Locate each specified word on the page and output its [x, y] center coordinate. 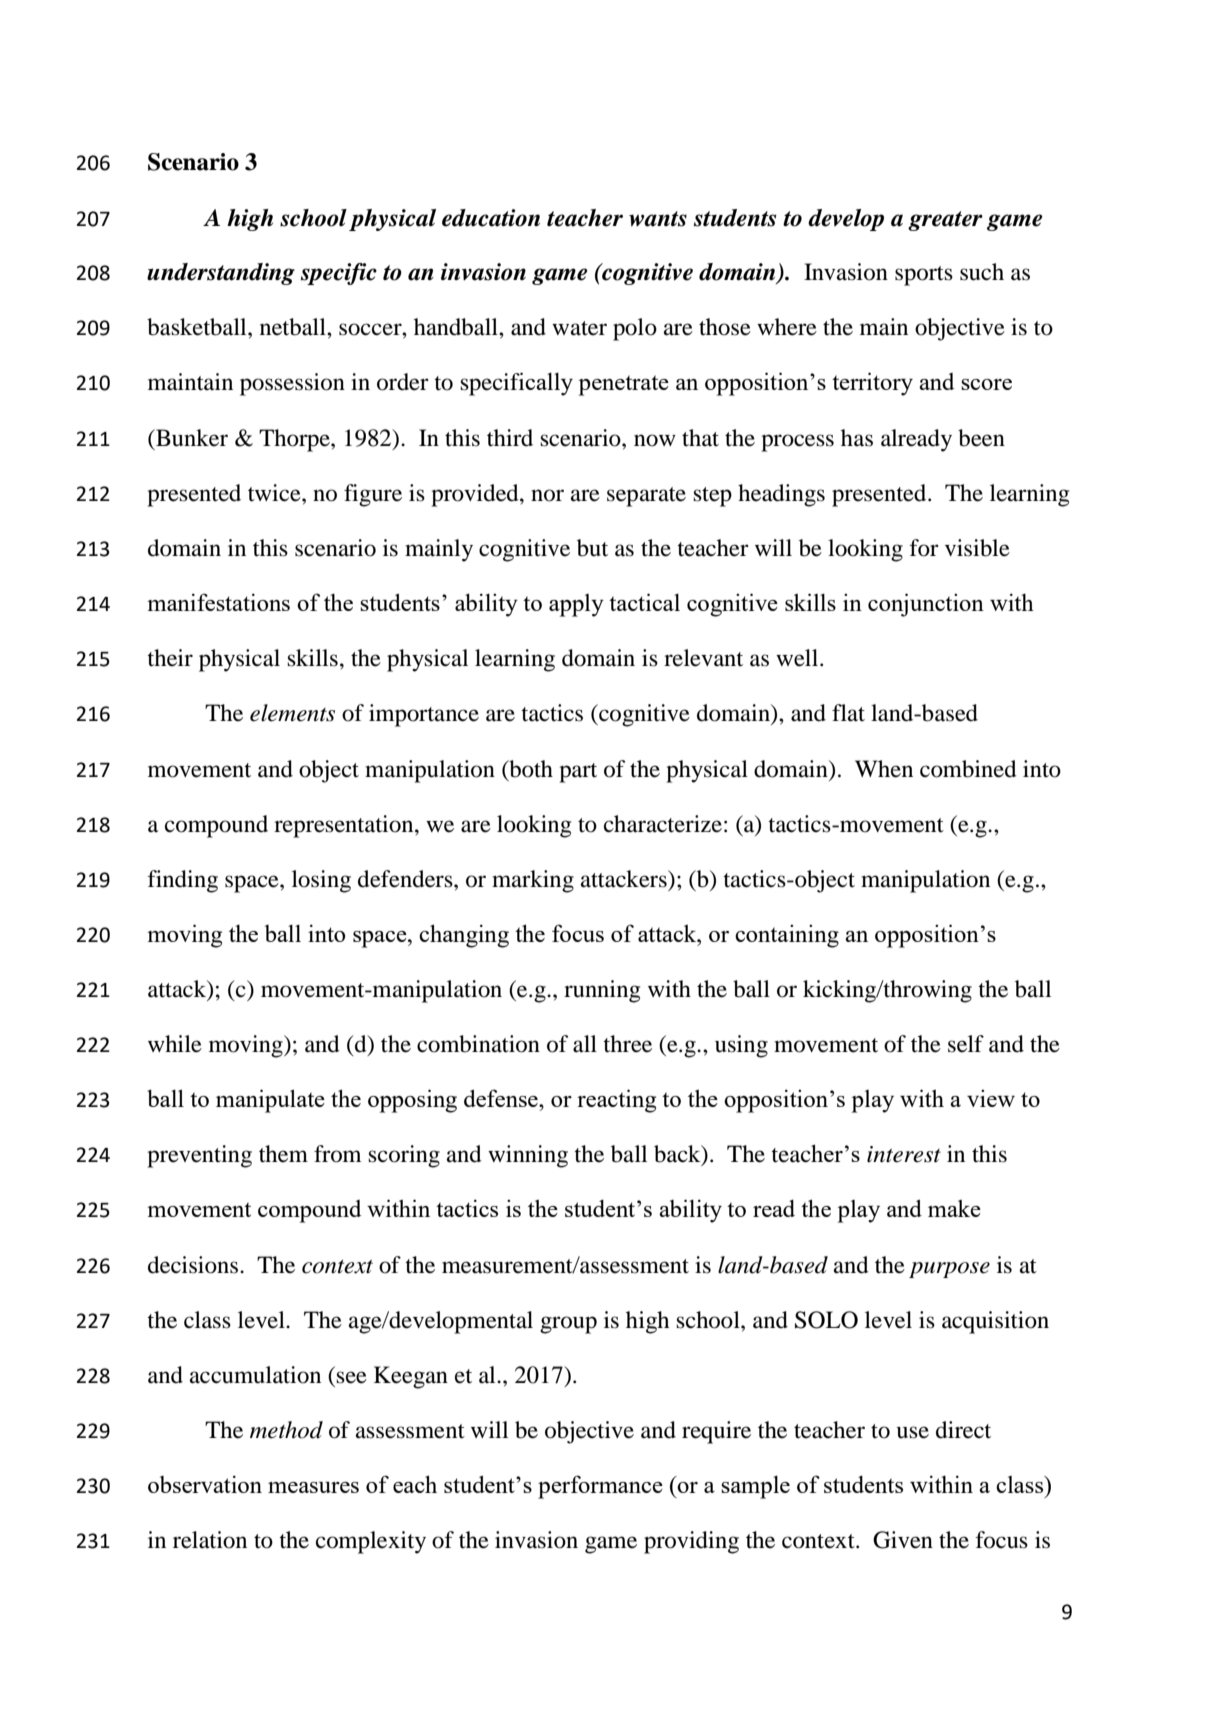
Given [903, 1540]
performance [600, 1487]
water [579, 328]
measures [313, 1487]
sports [924, 276]
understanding [221, 274]
